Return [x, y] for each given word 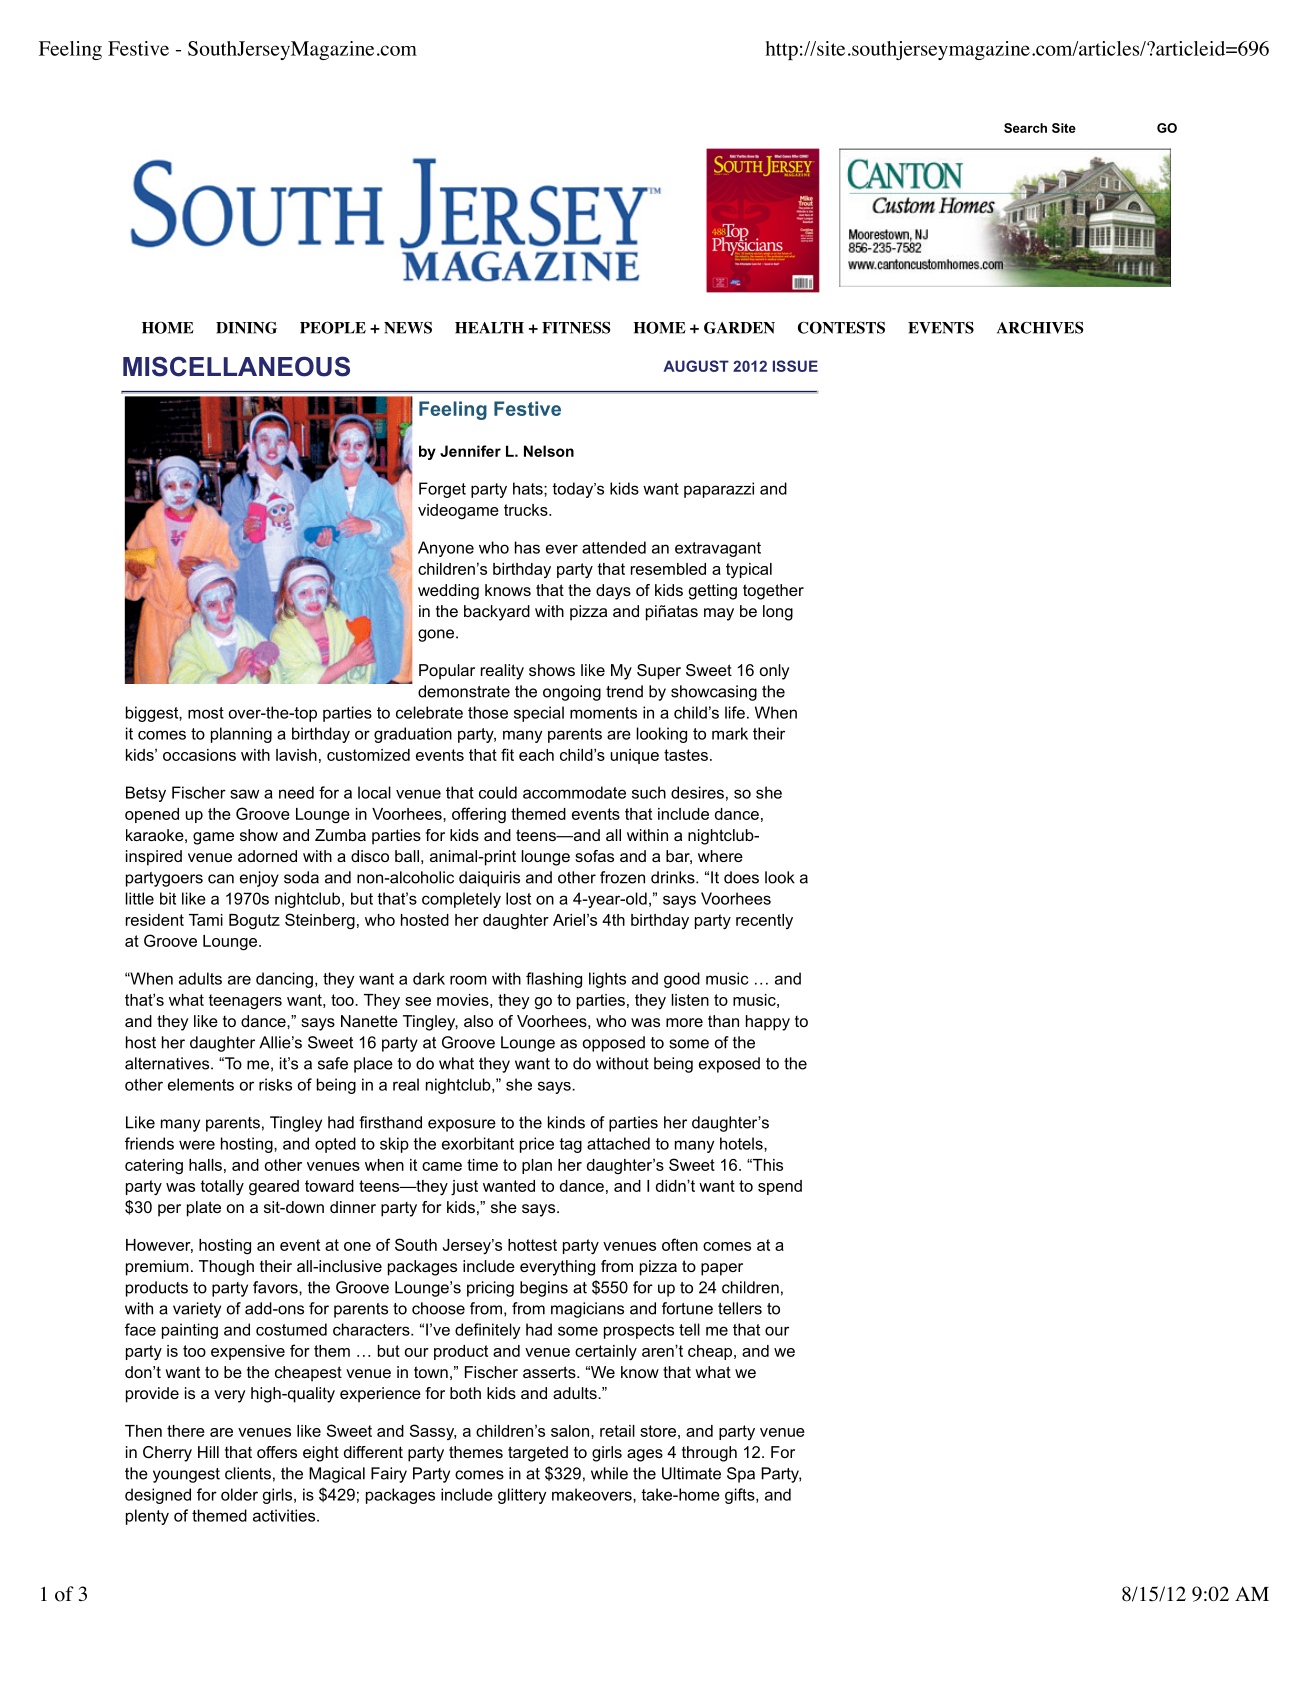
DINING [246, 328]
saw [244, 794]
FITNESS [576, 327]
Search [1025, 128]
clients [248, 1473]
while [609, 1473]
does [741, 877]
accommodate [574, 792]
